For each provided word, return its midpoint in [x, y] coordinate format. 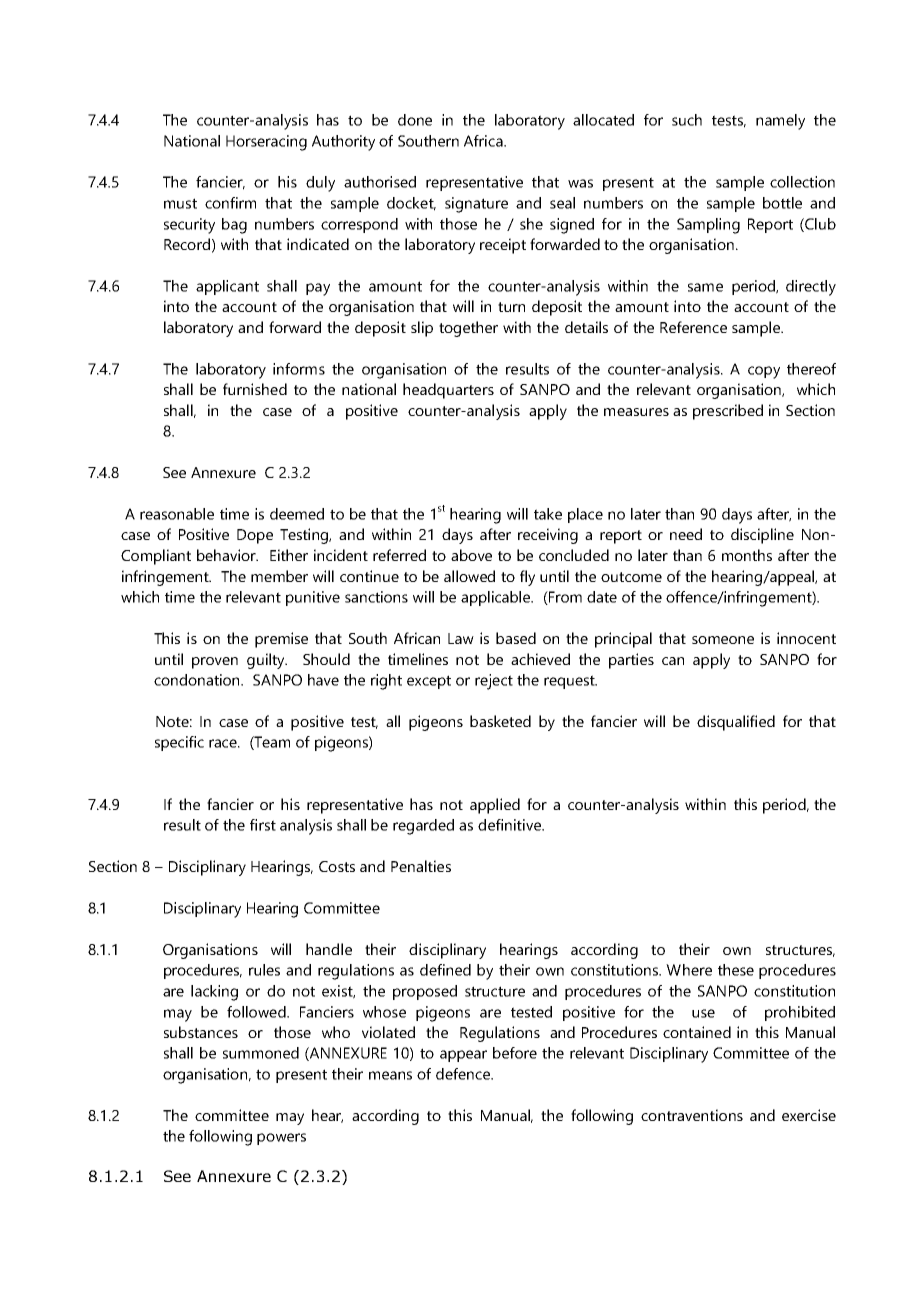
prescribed [728, 412]
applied [495, 806]
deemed [297, 514]
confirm [230, 203]
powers [281, 1139]
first [263, 825]
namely [780, 122]
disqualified [736, 723]
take [548, 514]
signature [476, 205]
